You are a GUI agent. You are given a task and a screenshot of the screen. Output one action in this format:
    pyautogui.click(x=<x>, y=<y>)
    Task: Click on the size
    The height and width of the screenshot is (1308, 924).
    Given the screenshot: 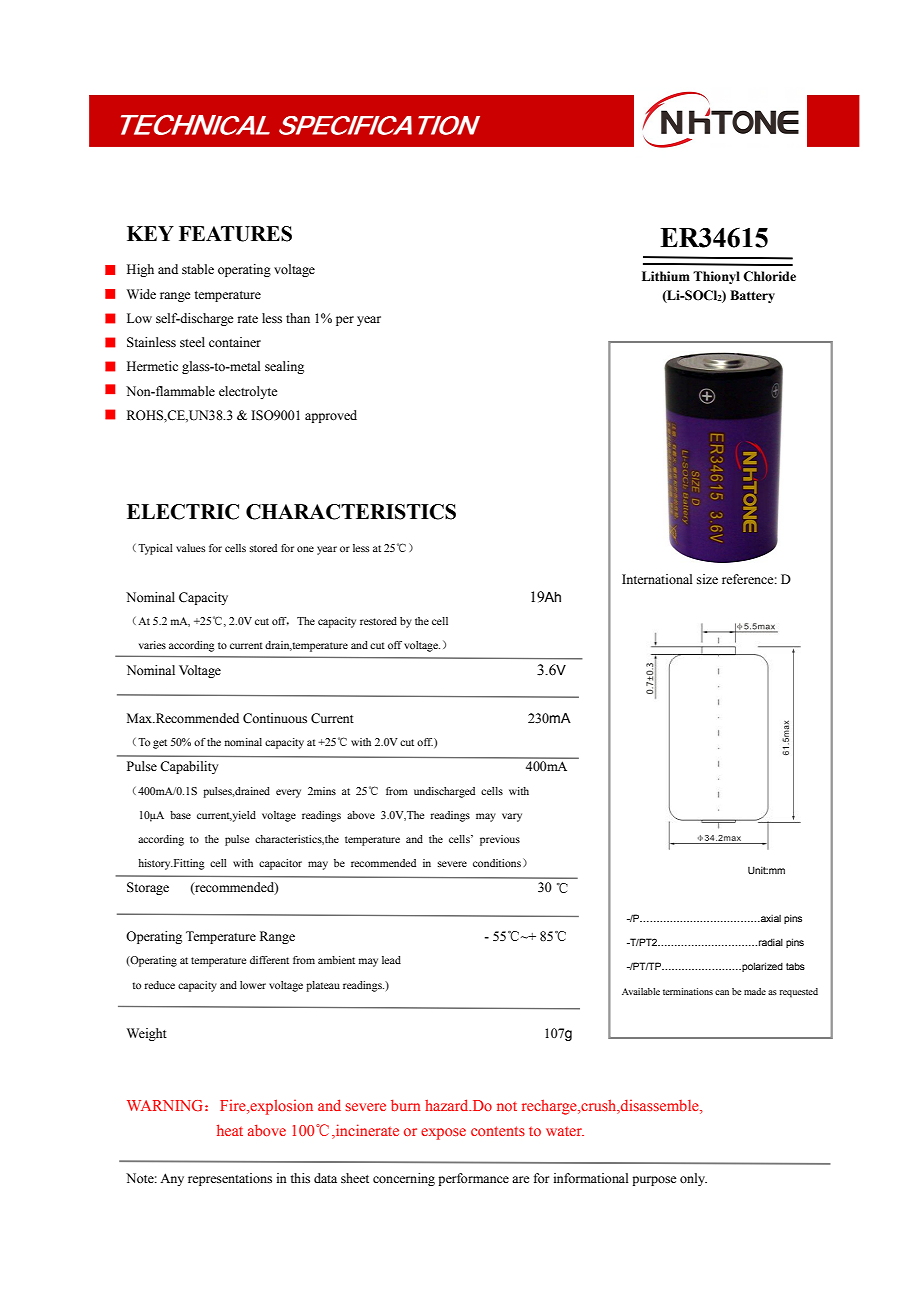 What is the action you would take?
    pyautogui.click(x=707, y=579)
